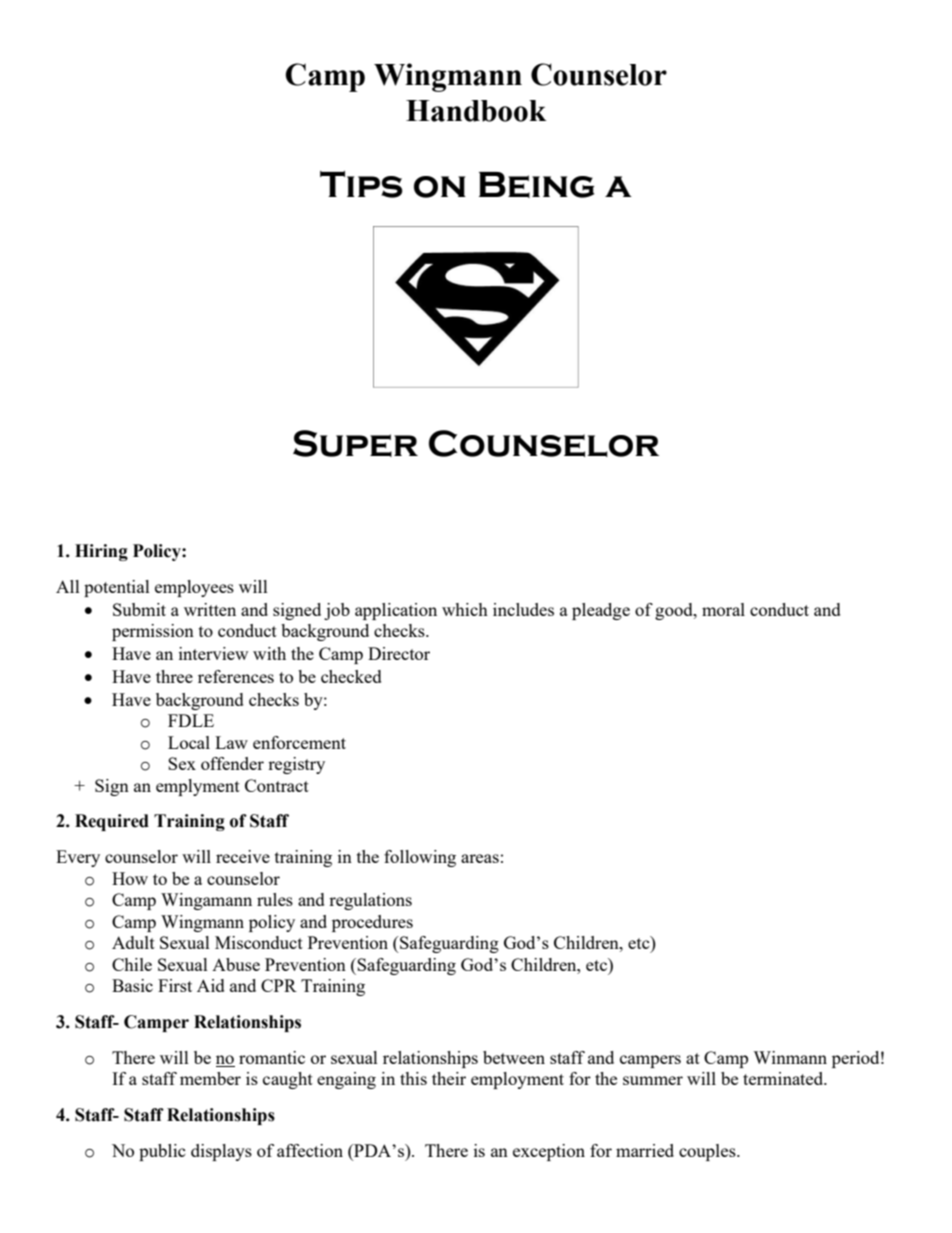 Image resolution: width=952 pixels, height=1233 pixels. Describe the element at coordinates (653, 1080) in the screenshot. I see `summer` at that location.
